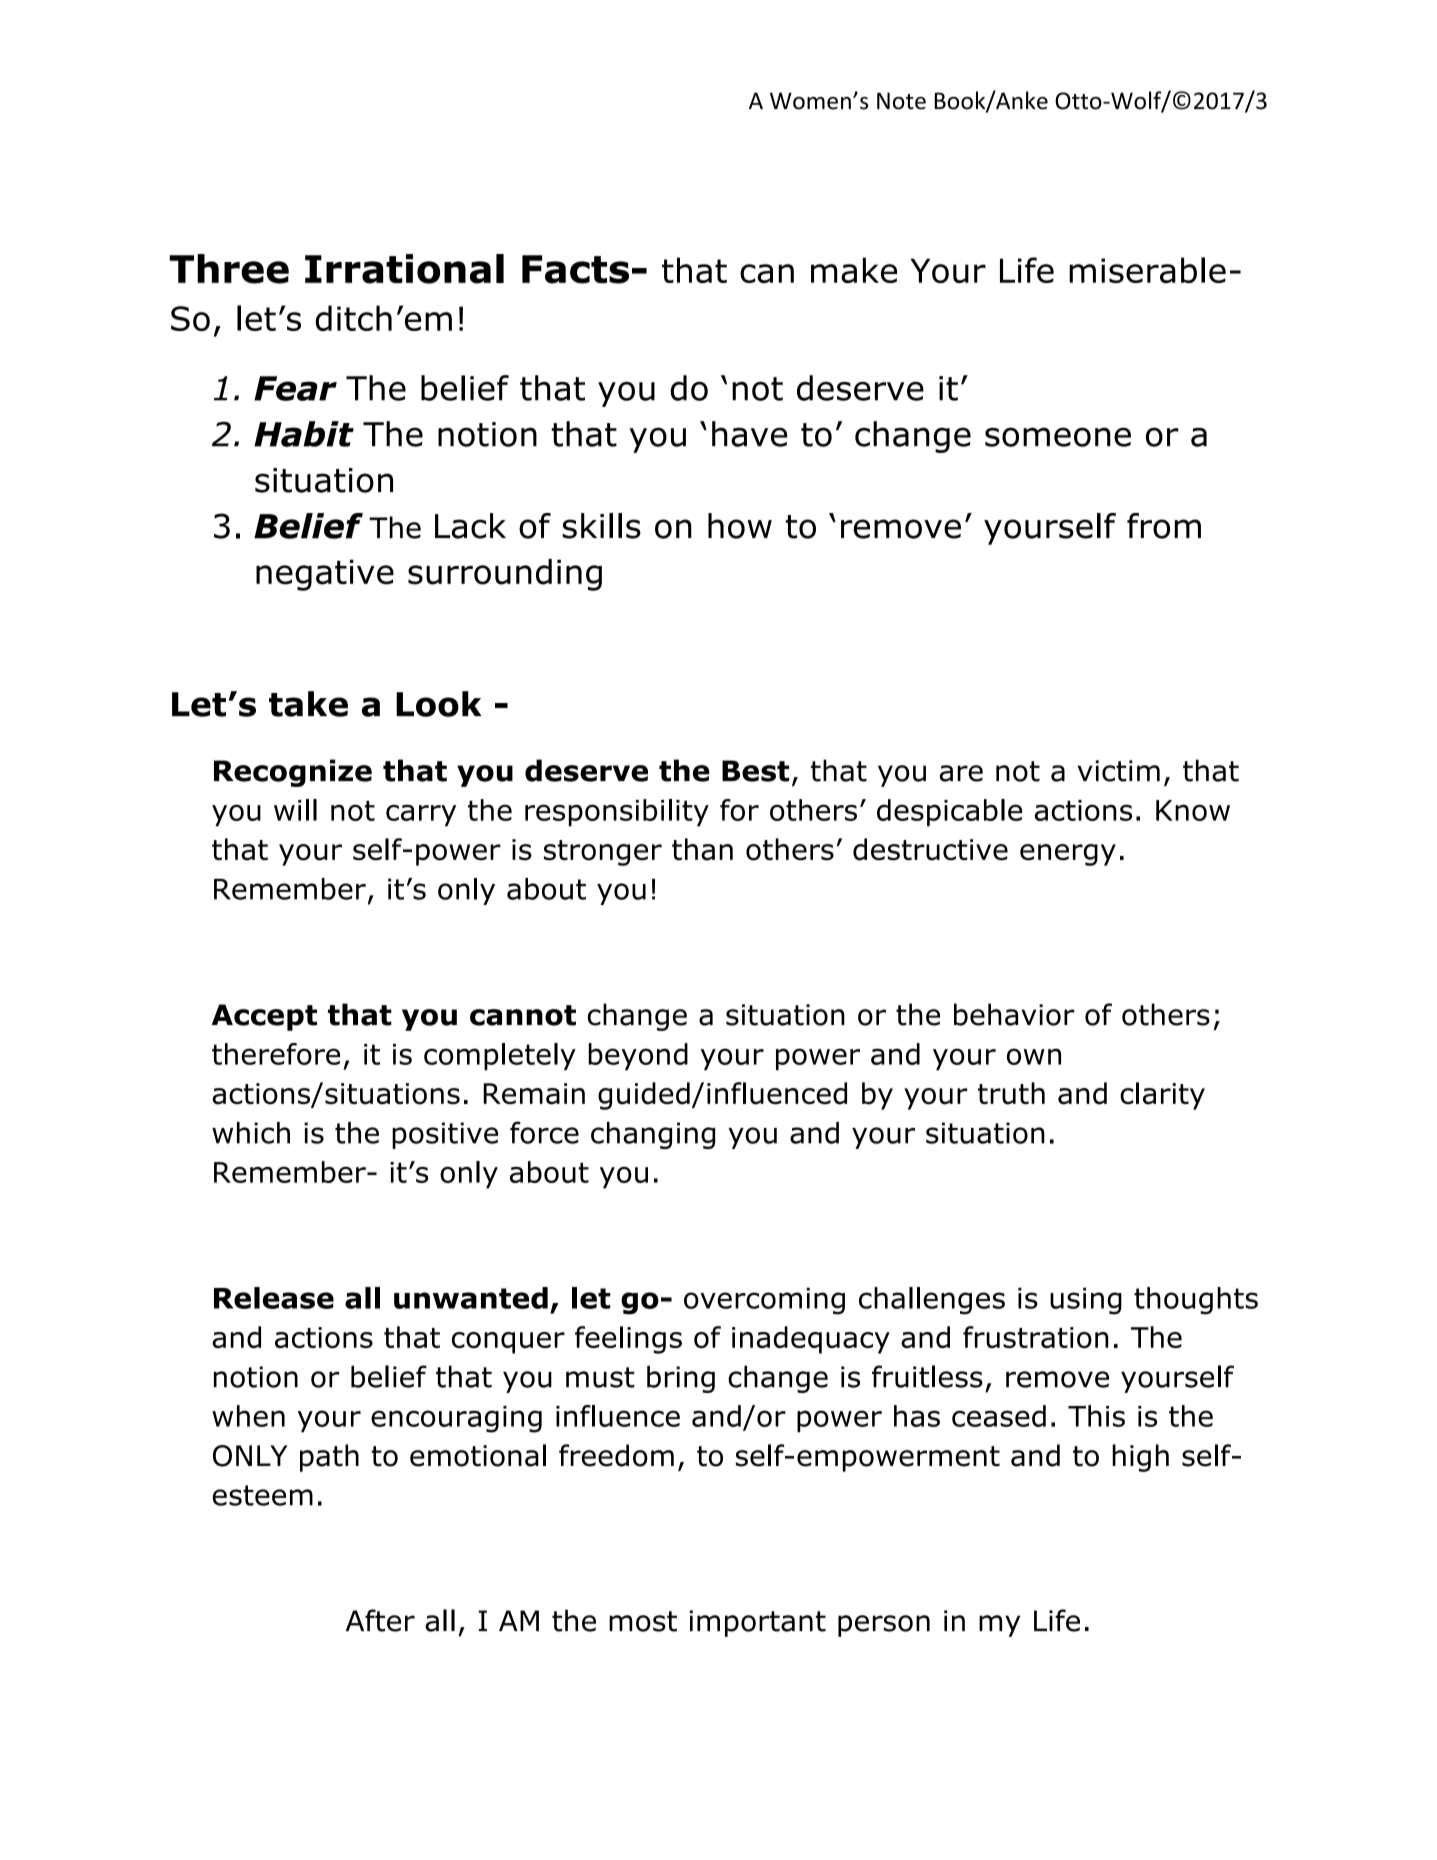 This screenshot has height=1860, width=1437. Describe the element at coordinates (329, 1458) in the screenshot. I see `path` at that location.
